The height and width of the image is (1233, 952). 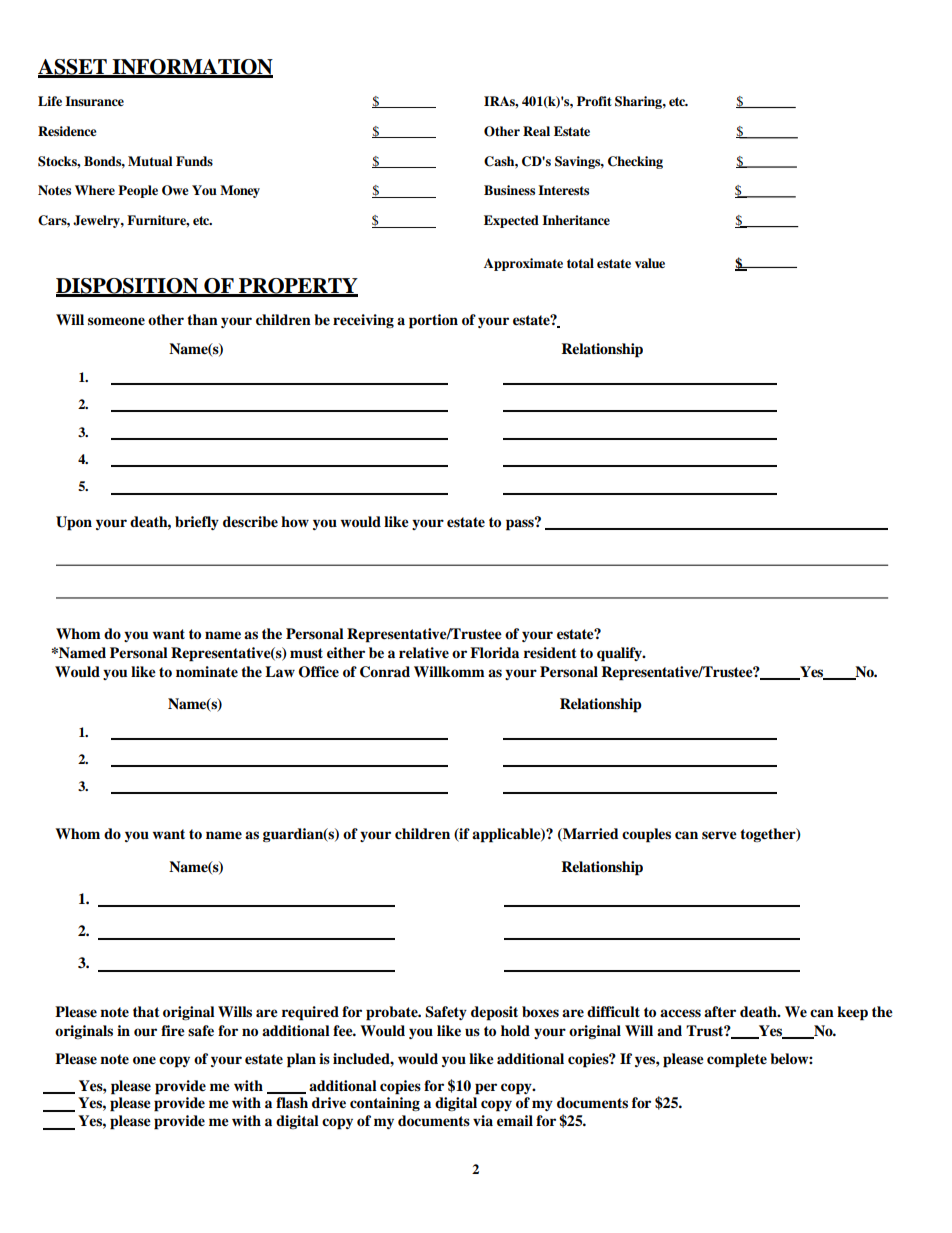 I want to click on relative, so click(x=424, y=653).
